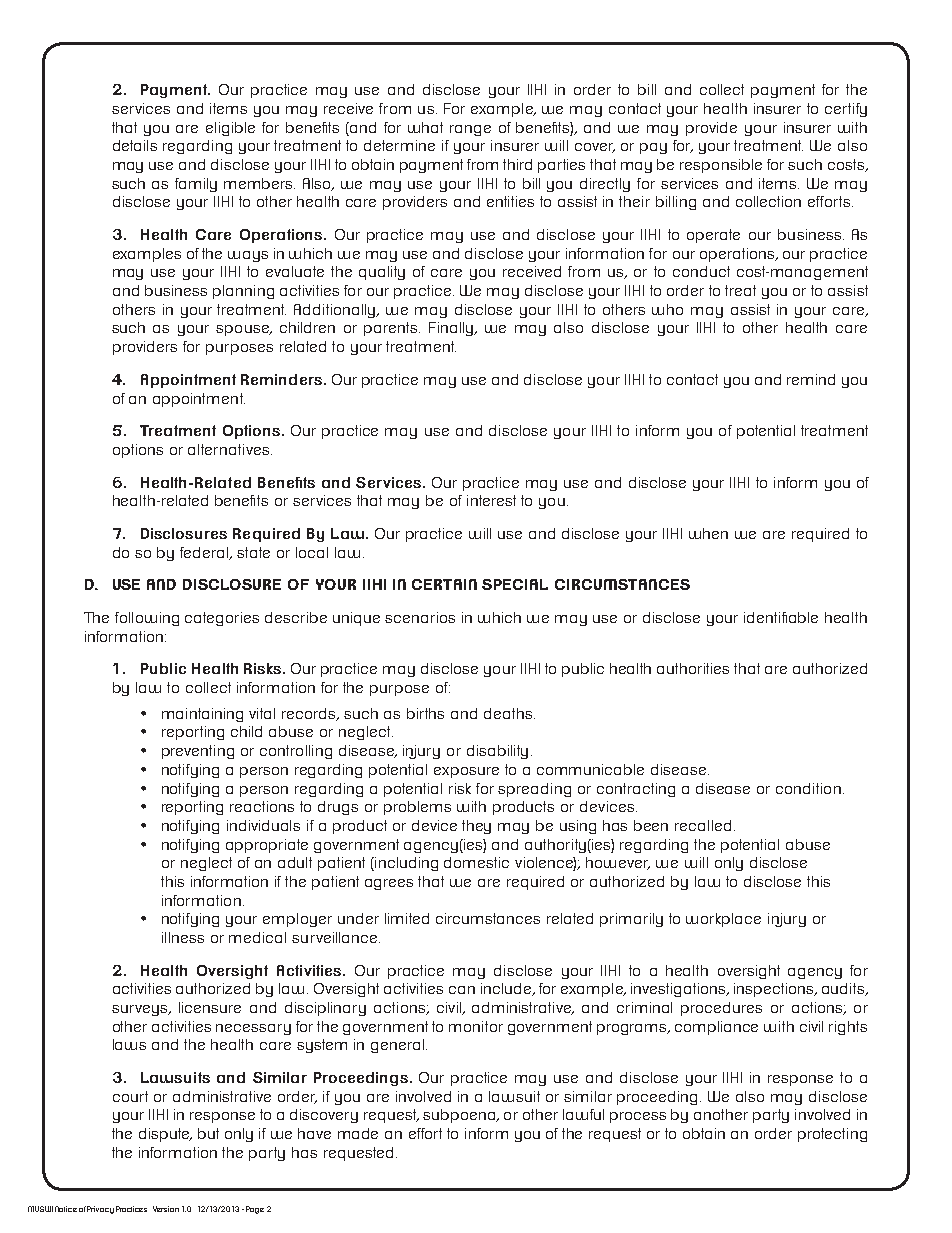  What do you see at coordinates (166, 1209) in the page?
I see `Version` at bounding box center [166, 1209].
